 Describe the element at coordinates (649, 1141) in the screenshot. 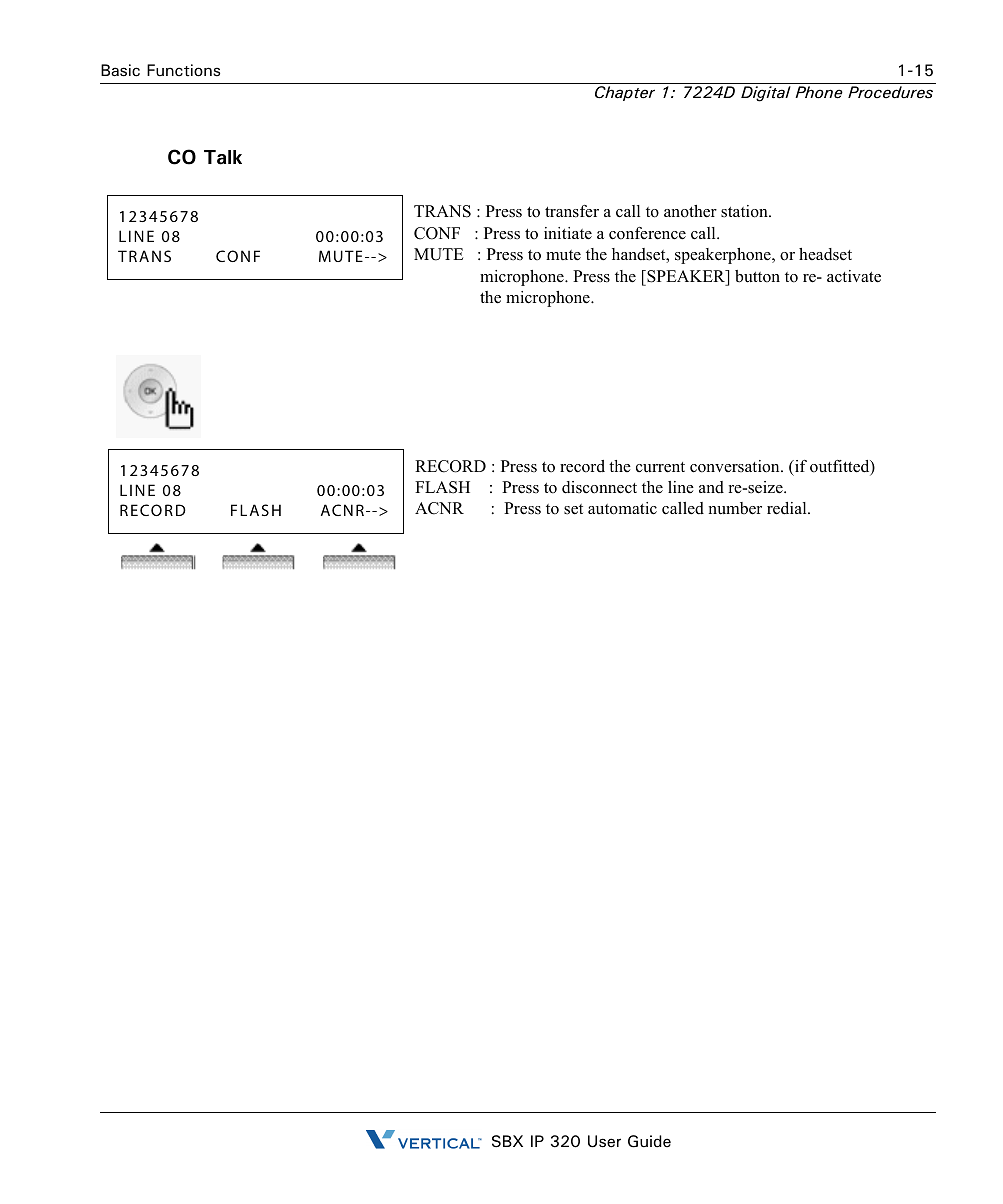

I see `Guide` at that location.
